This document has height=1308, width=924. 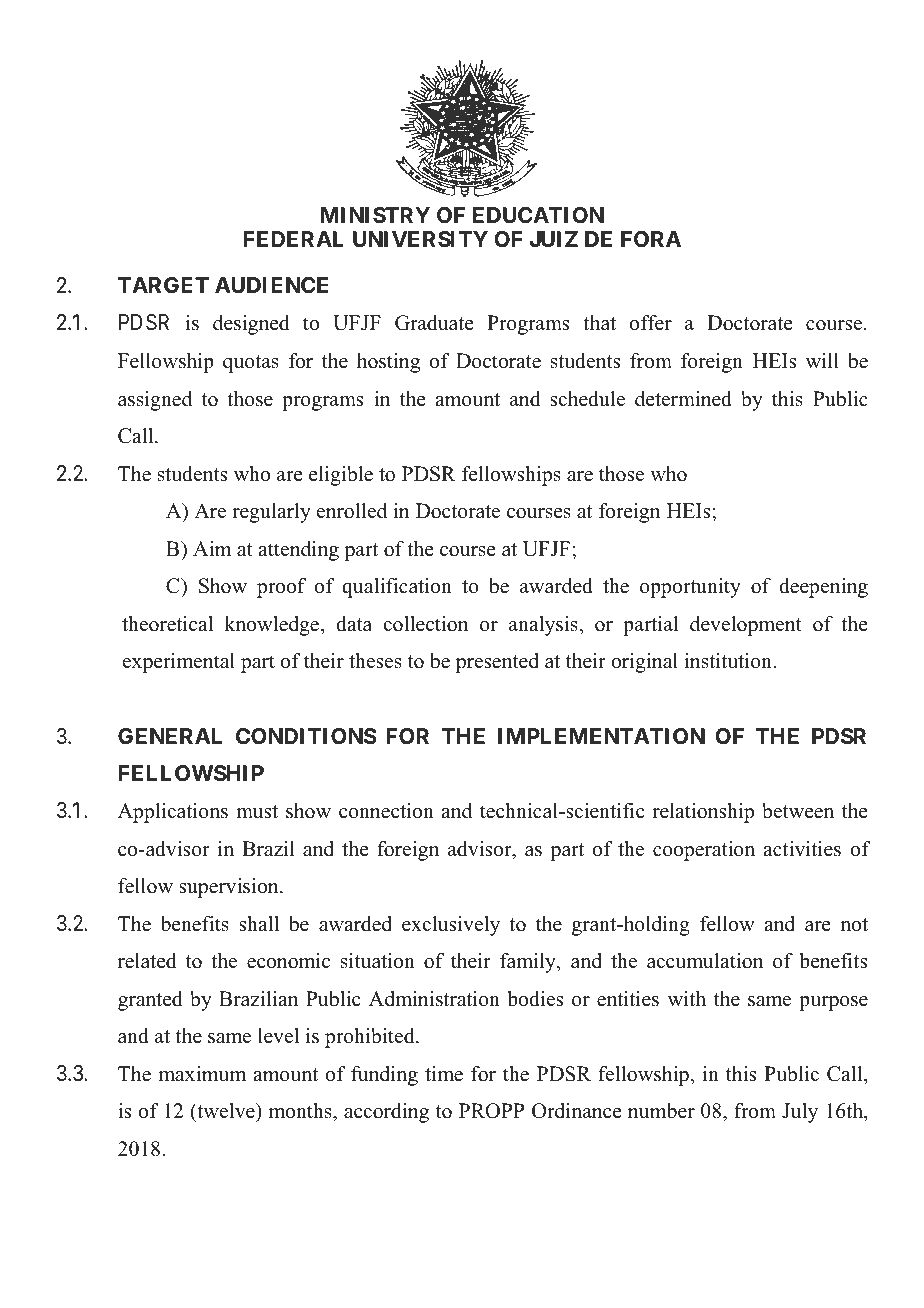 I want to click on time, so click(x=444, y=1074).
